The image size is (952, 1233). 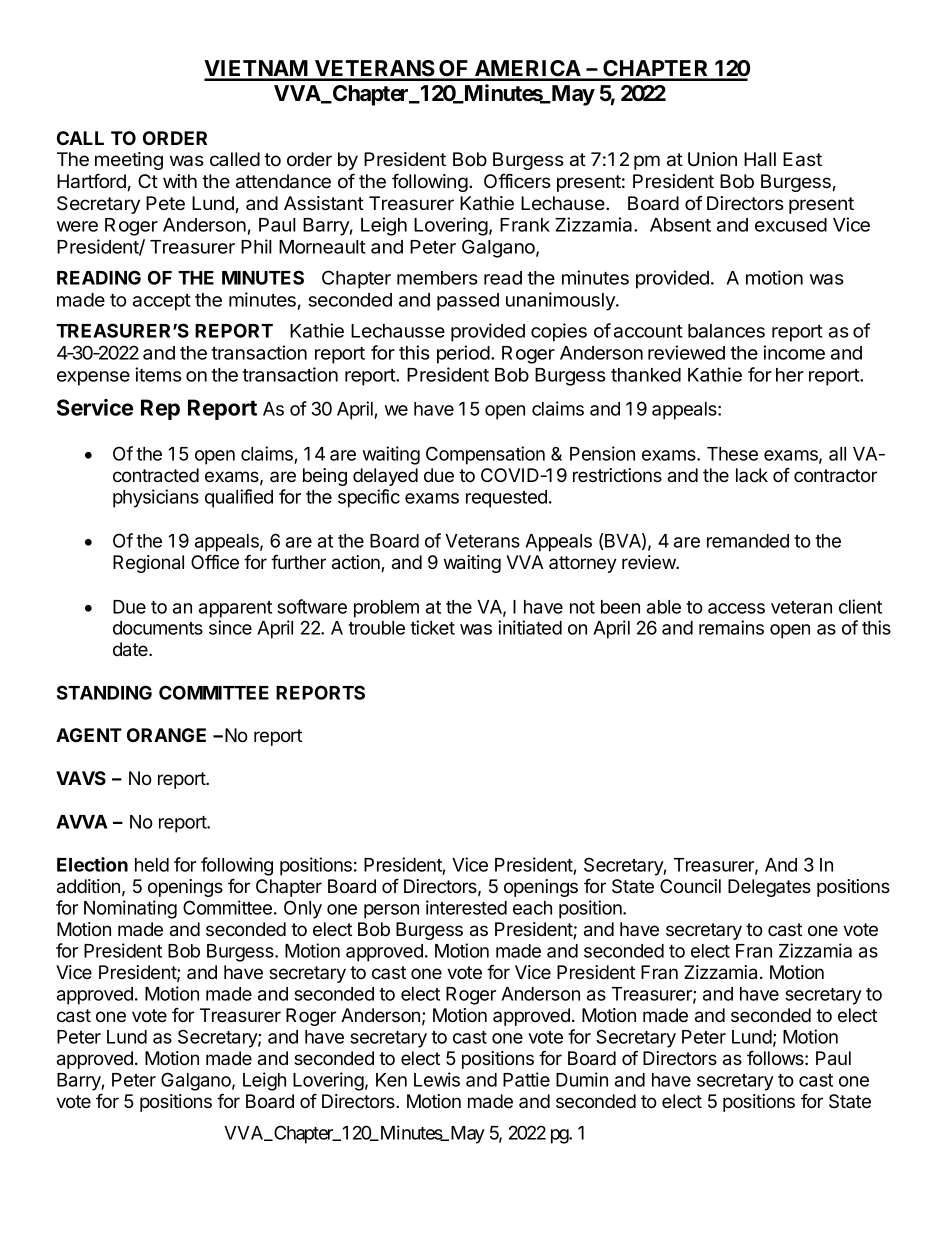 I want to click on Assistant, so click(x=324, y=203).
